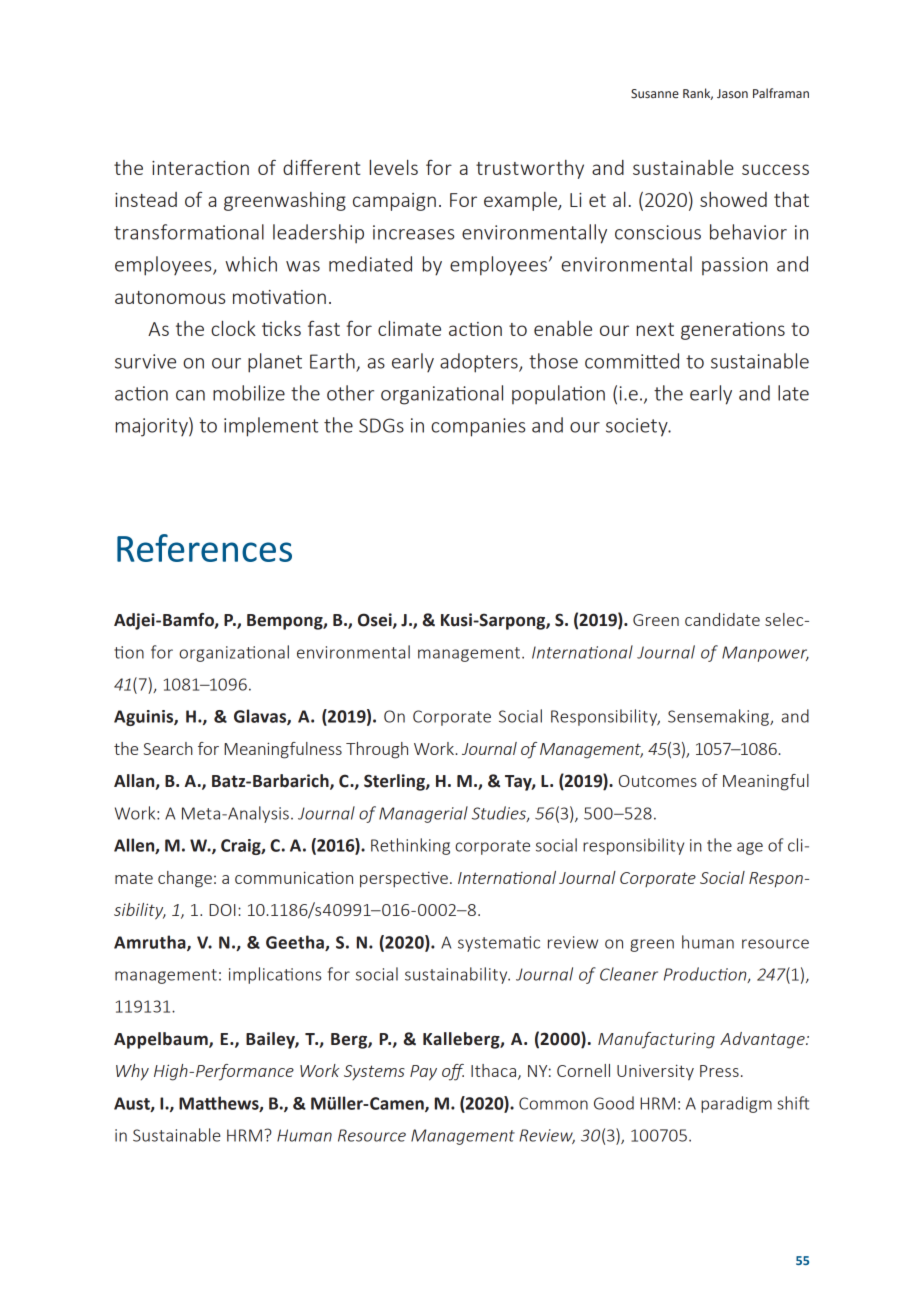 The image size is (924, 1313). I want to click on Outcomes, so click(658, 781).
